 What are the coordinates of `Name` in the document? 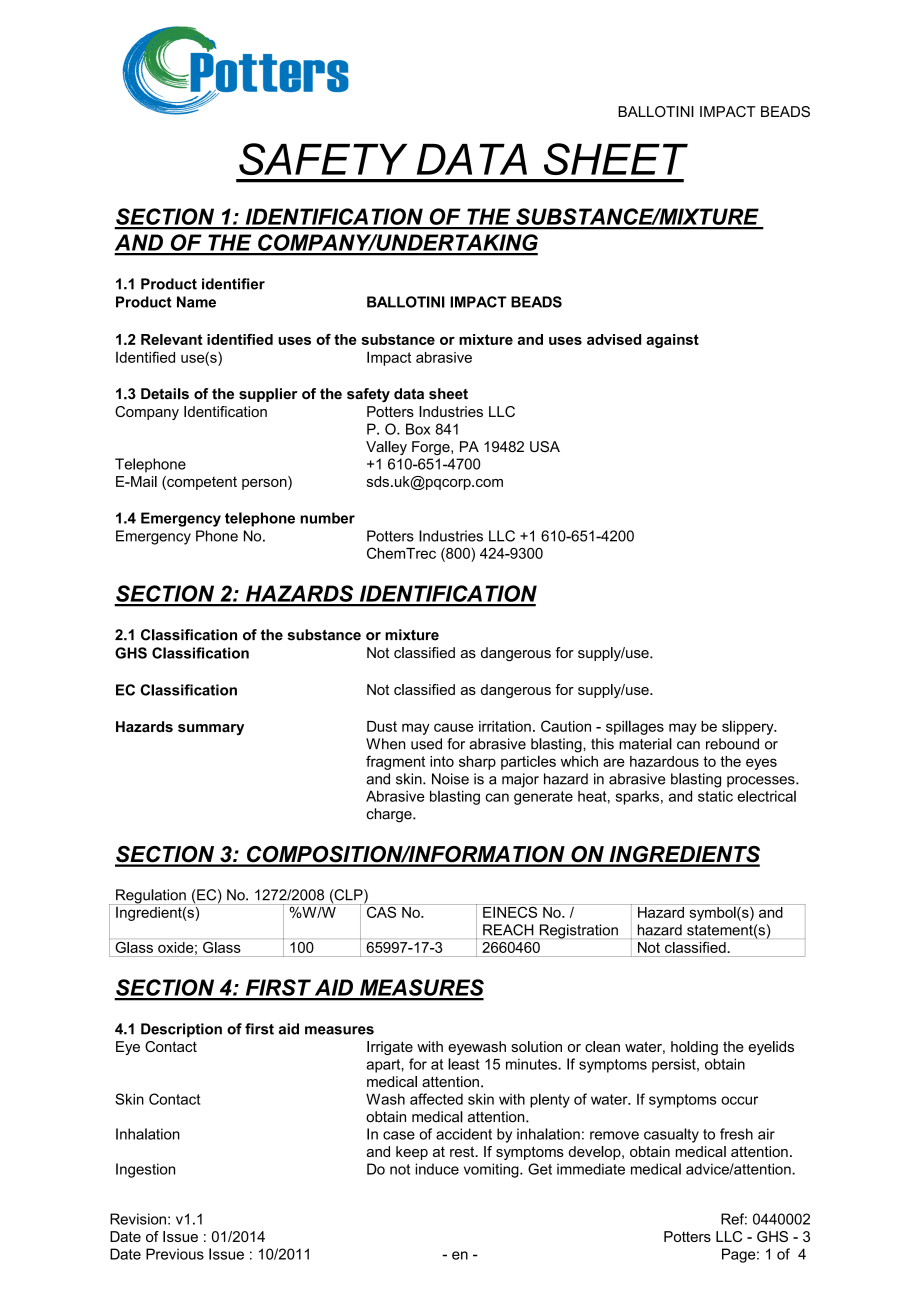 It's located at (196, 302).
